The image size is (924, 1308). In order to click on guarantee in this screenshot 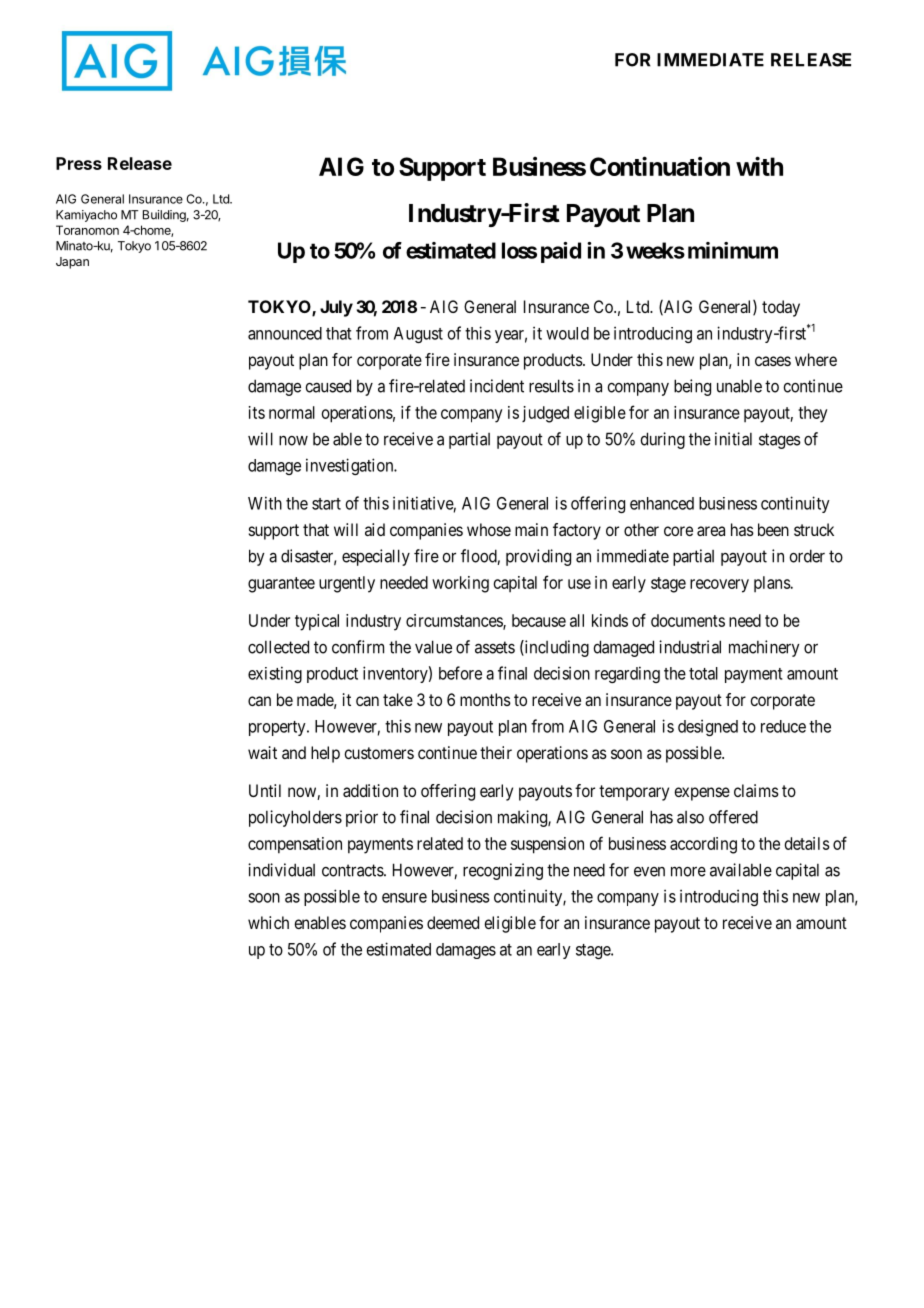, I will do `click(281, 585)`.
